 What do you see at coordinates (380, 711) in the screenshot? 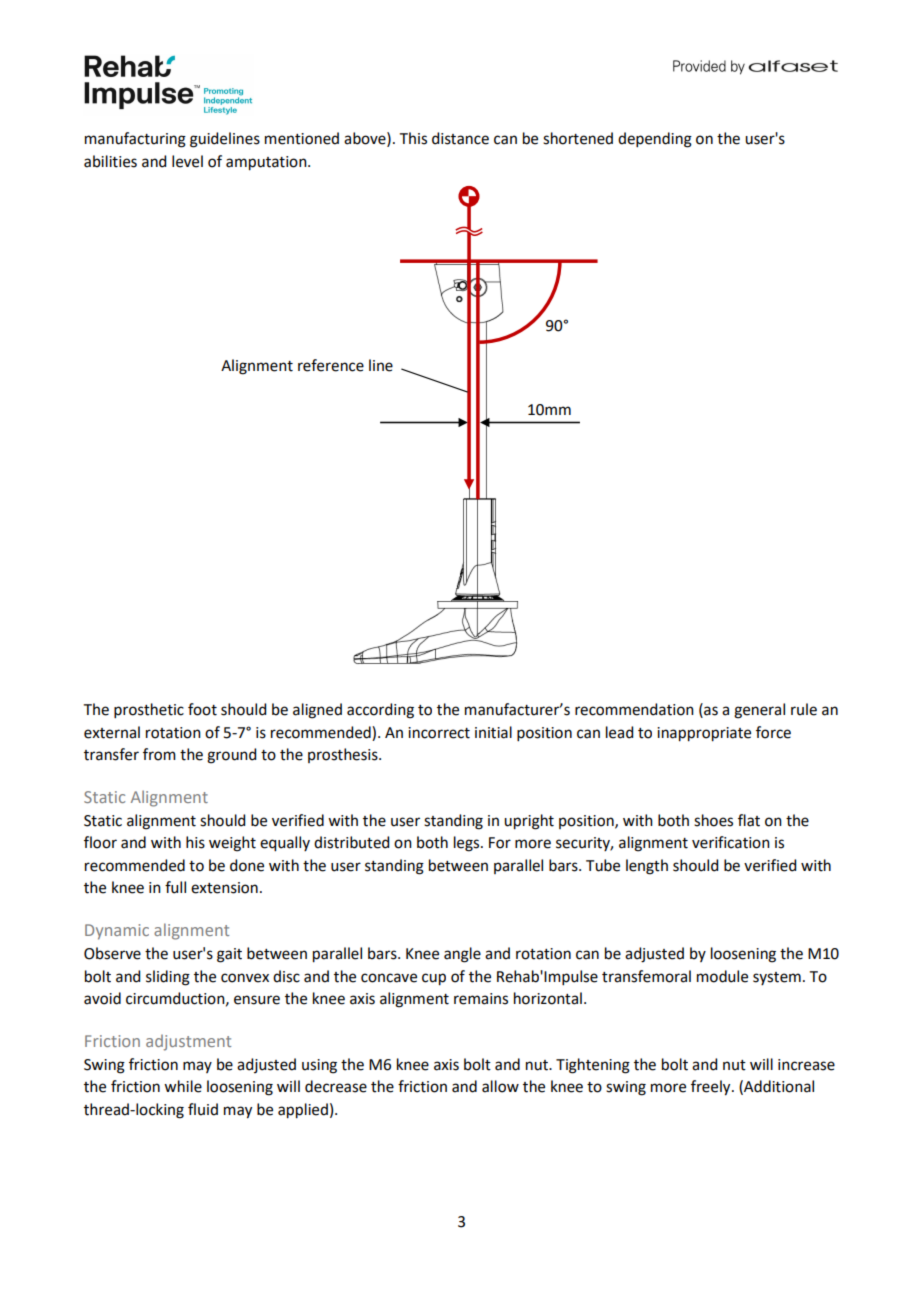
I see `according` at bounding box center [380, 711].
